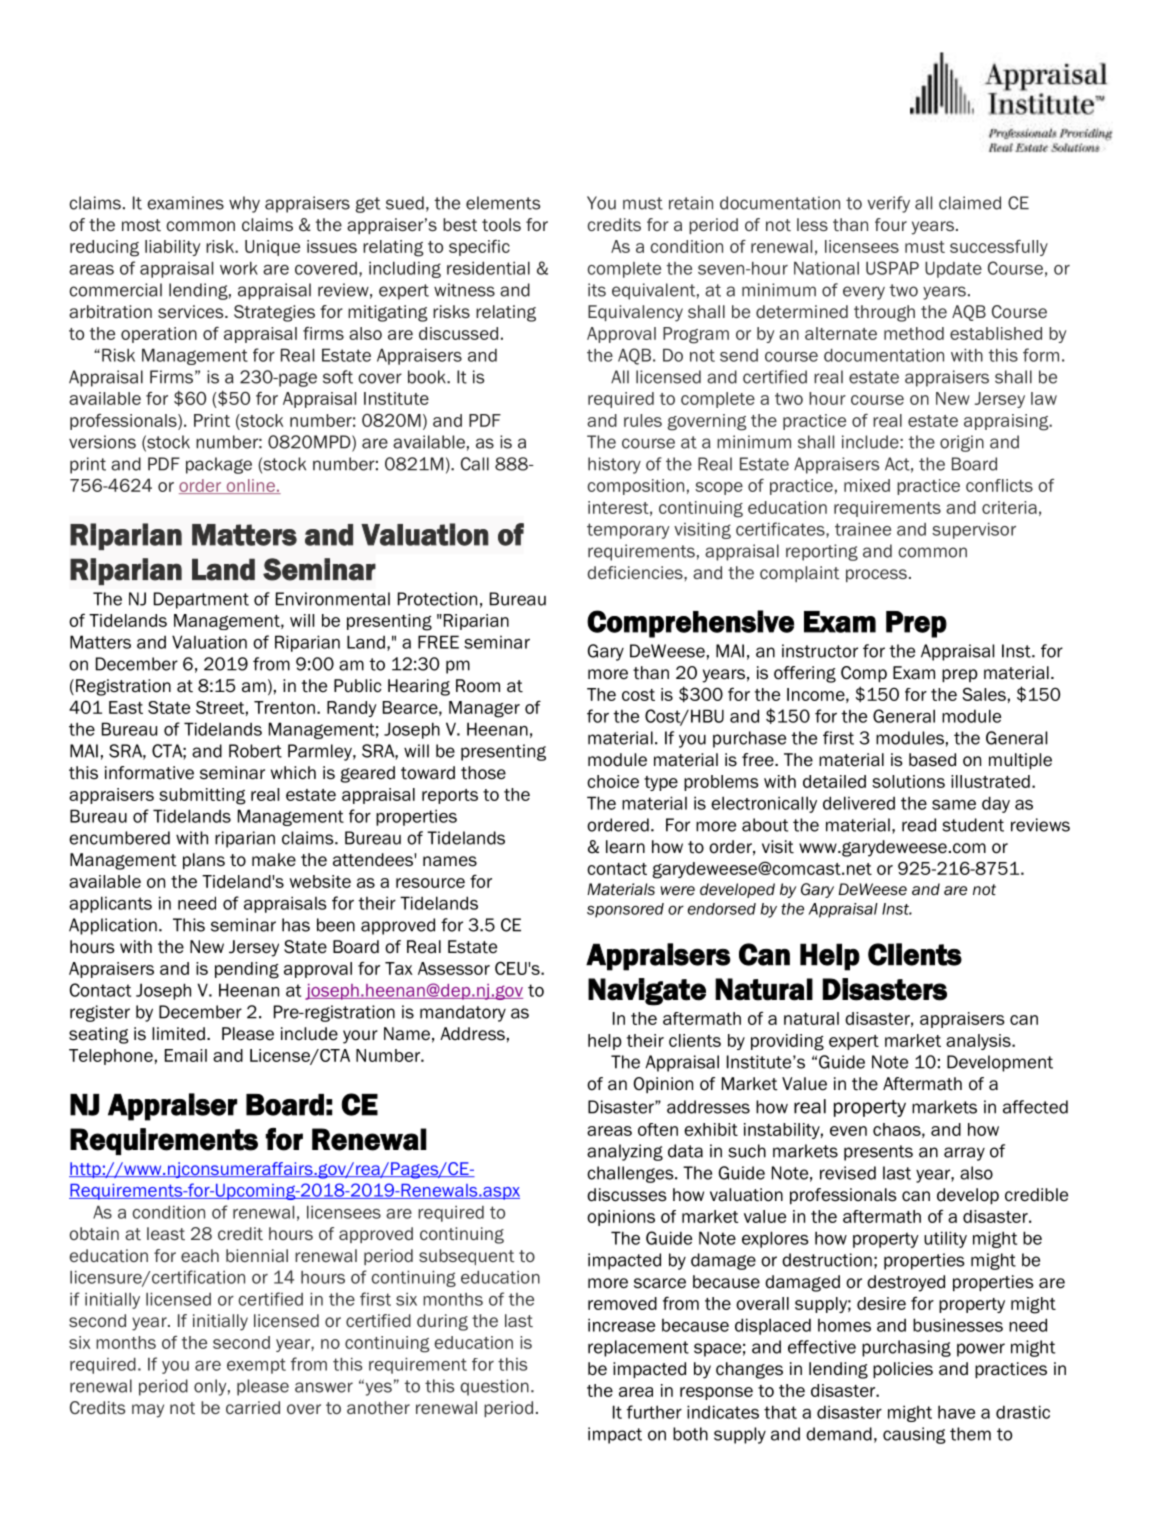 The image size is (1174, 1519). I want to click on submitting, so click(202, 796).
